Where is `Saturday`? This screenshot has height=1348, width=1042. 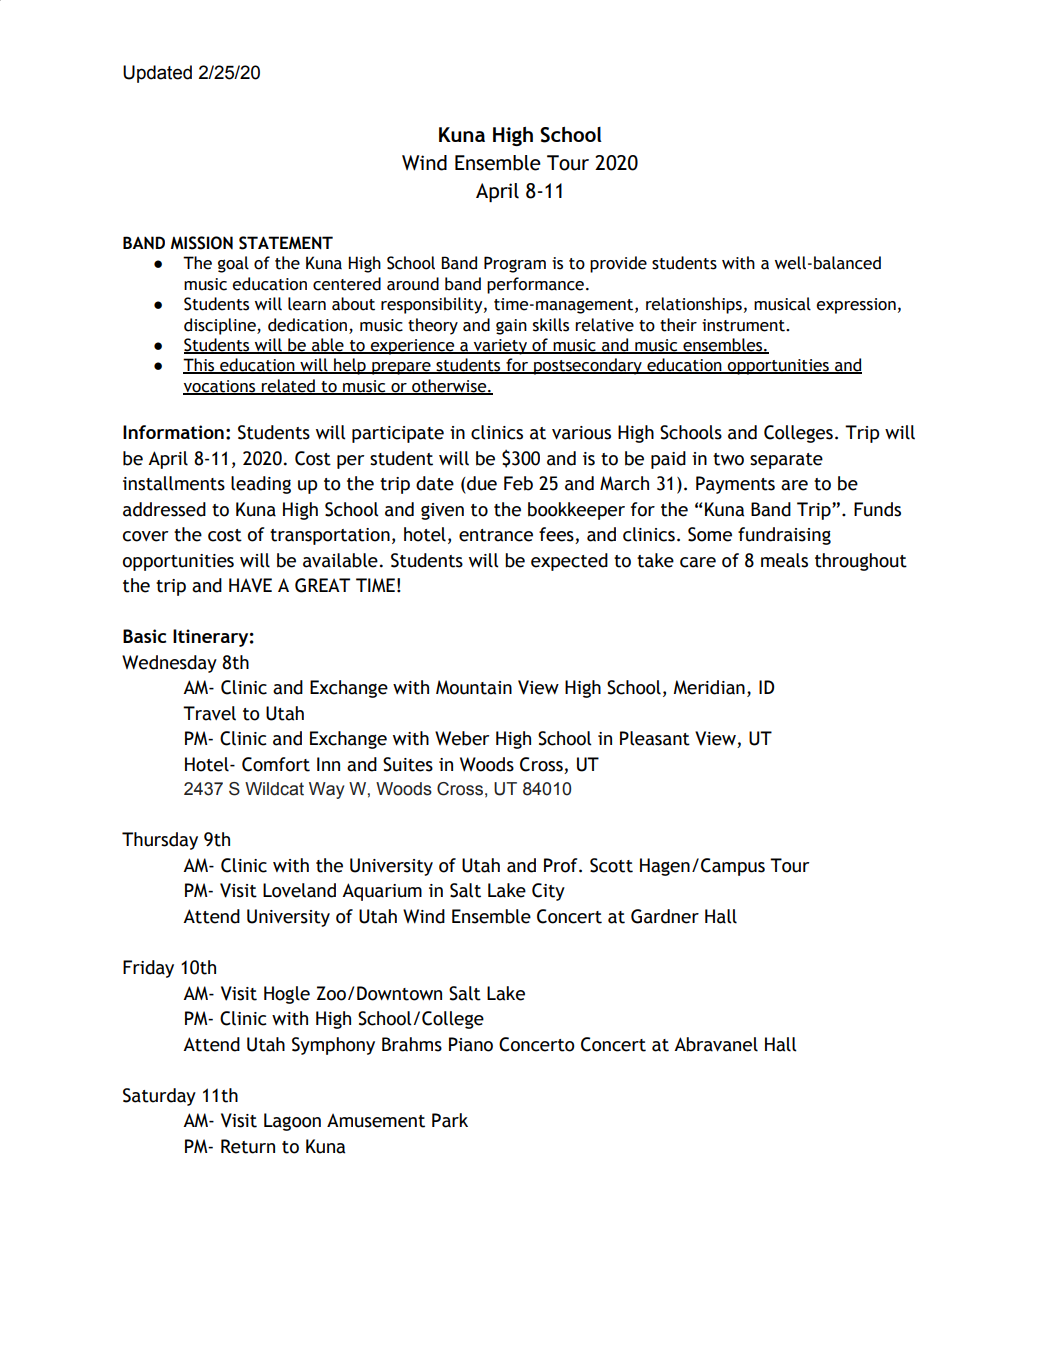
Saturday is located at coordinates (159, 1097).
